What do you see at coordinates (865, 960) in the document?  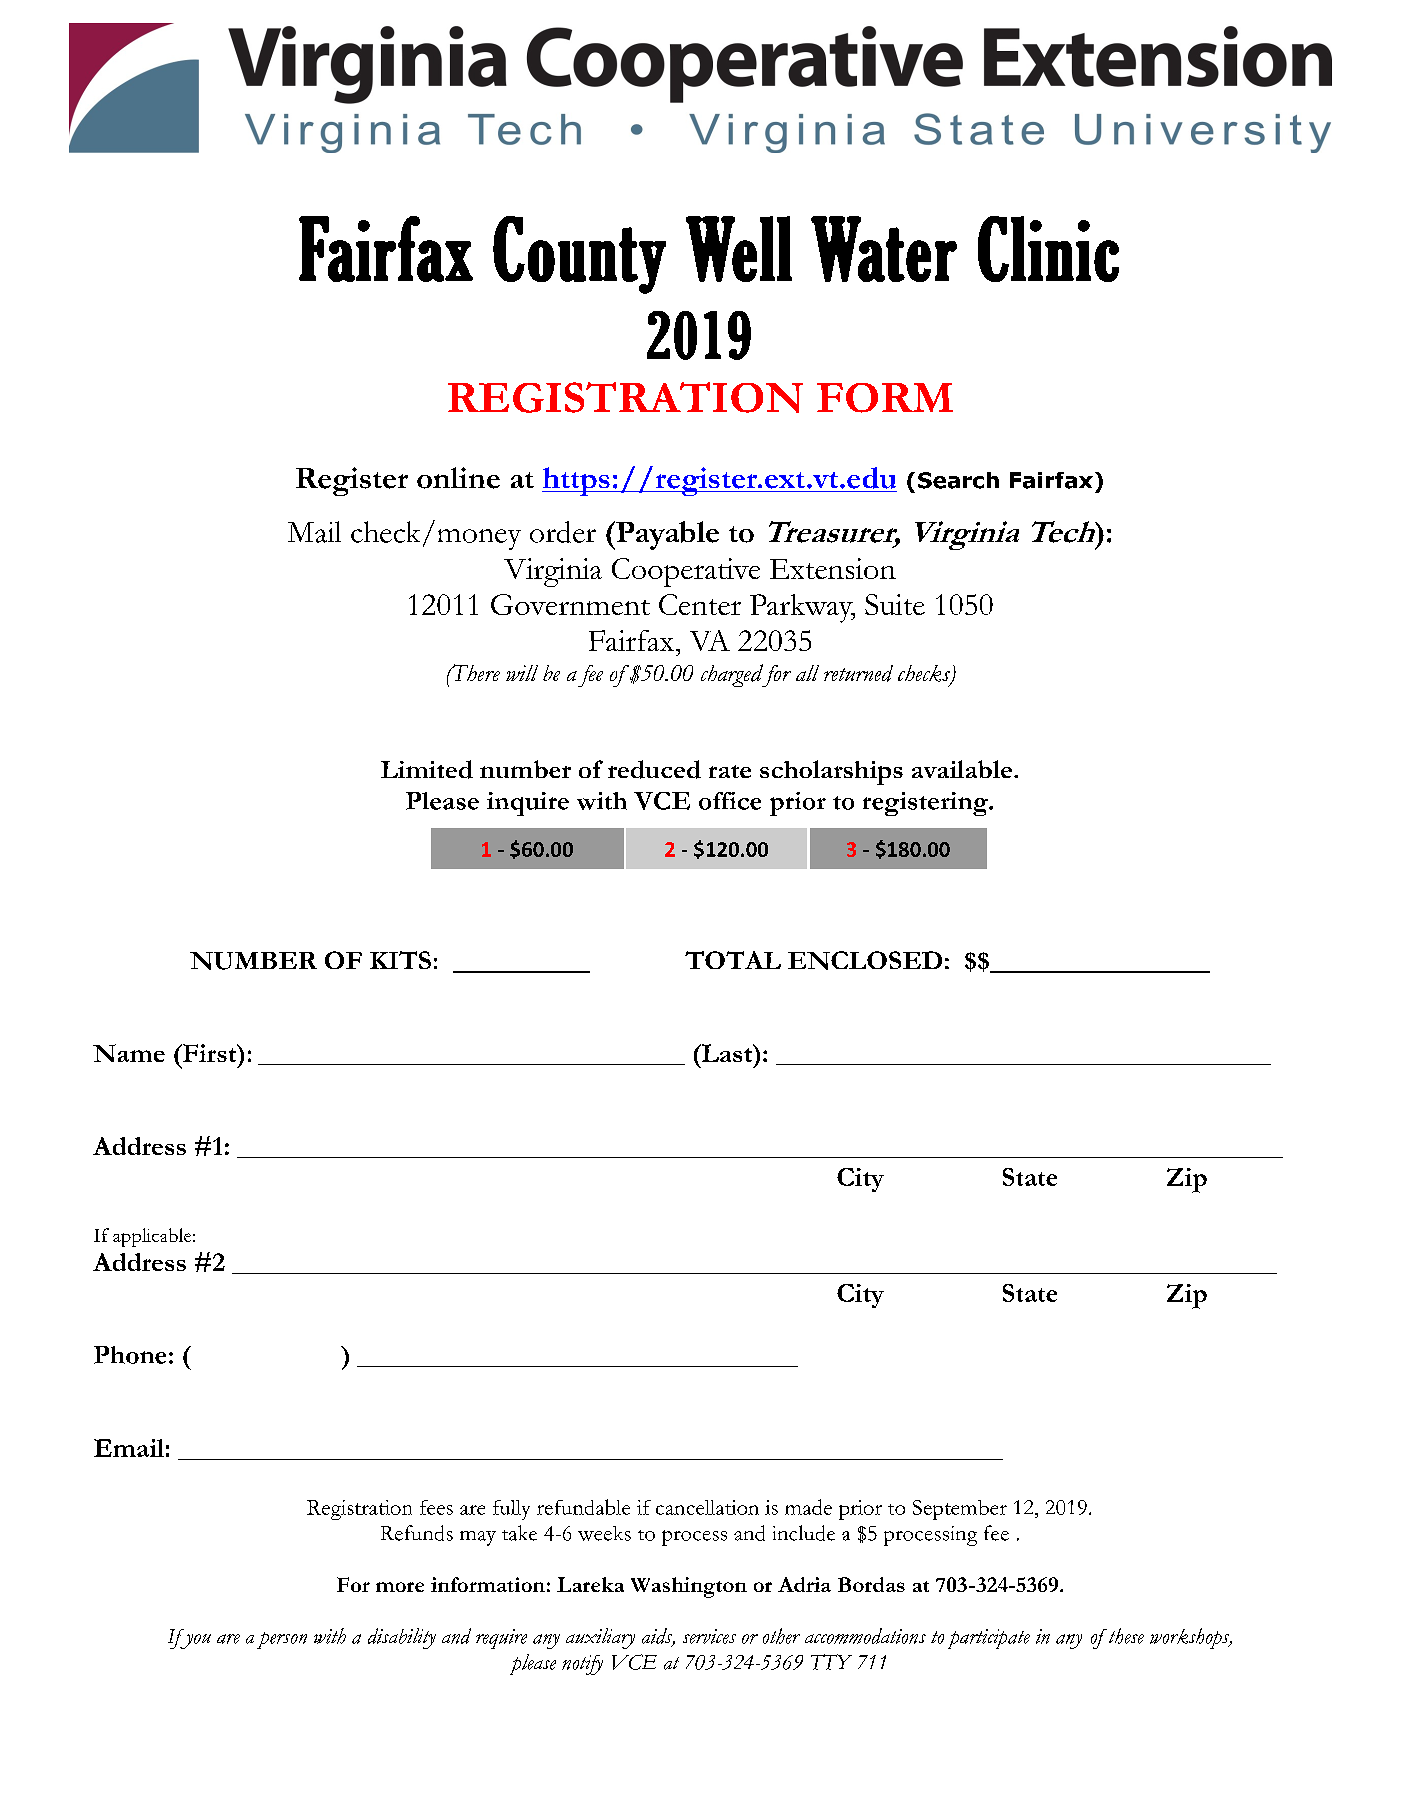 I see `ENCLOSED` at bounding box center [865, 960].
